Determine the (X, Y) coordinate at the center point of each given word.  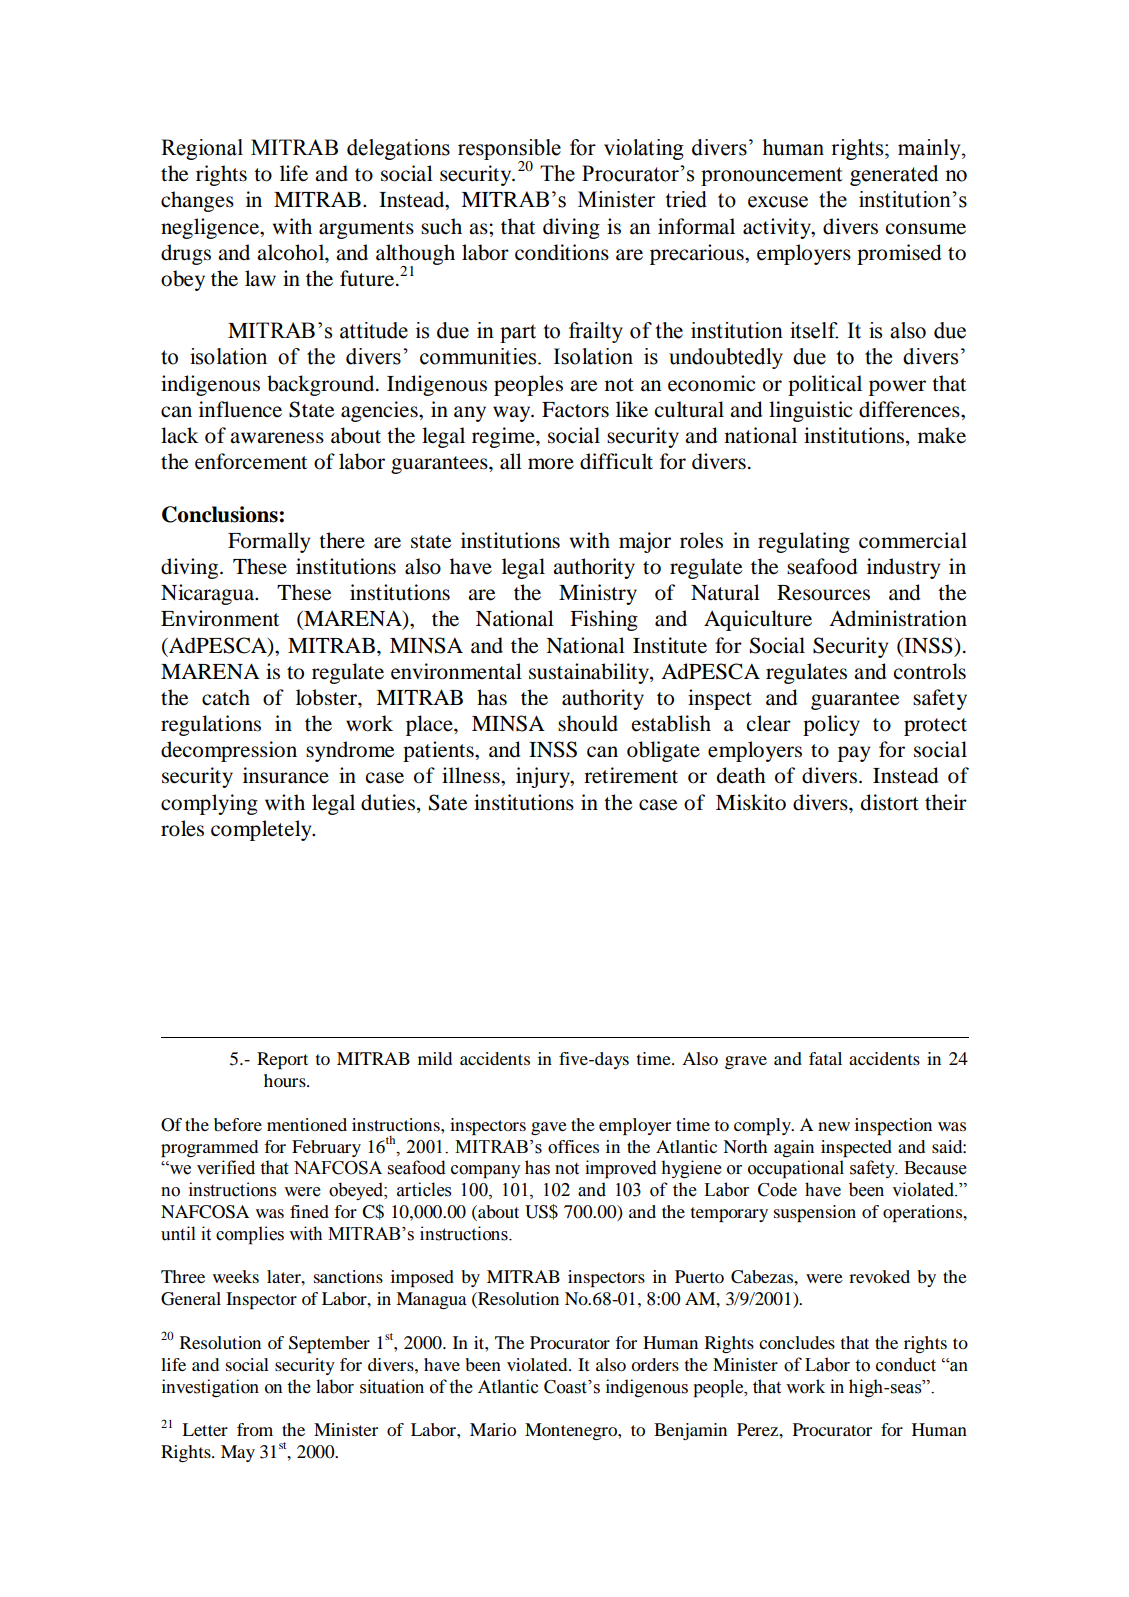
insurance (286, 775)
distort (890, 802)
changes (197, 201)
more (551, 464)
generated (894, 175)
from (255, 1429)
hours (286, 1080)
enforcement (251, 461)
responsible (509, 150)
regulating (804, 542)
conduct (906, 1364)
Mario (493, 1429)
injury (544, 777)
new (834, 1126)
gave (549, 1128)
